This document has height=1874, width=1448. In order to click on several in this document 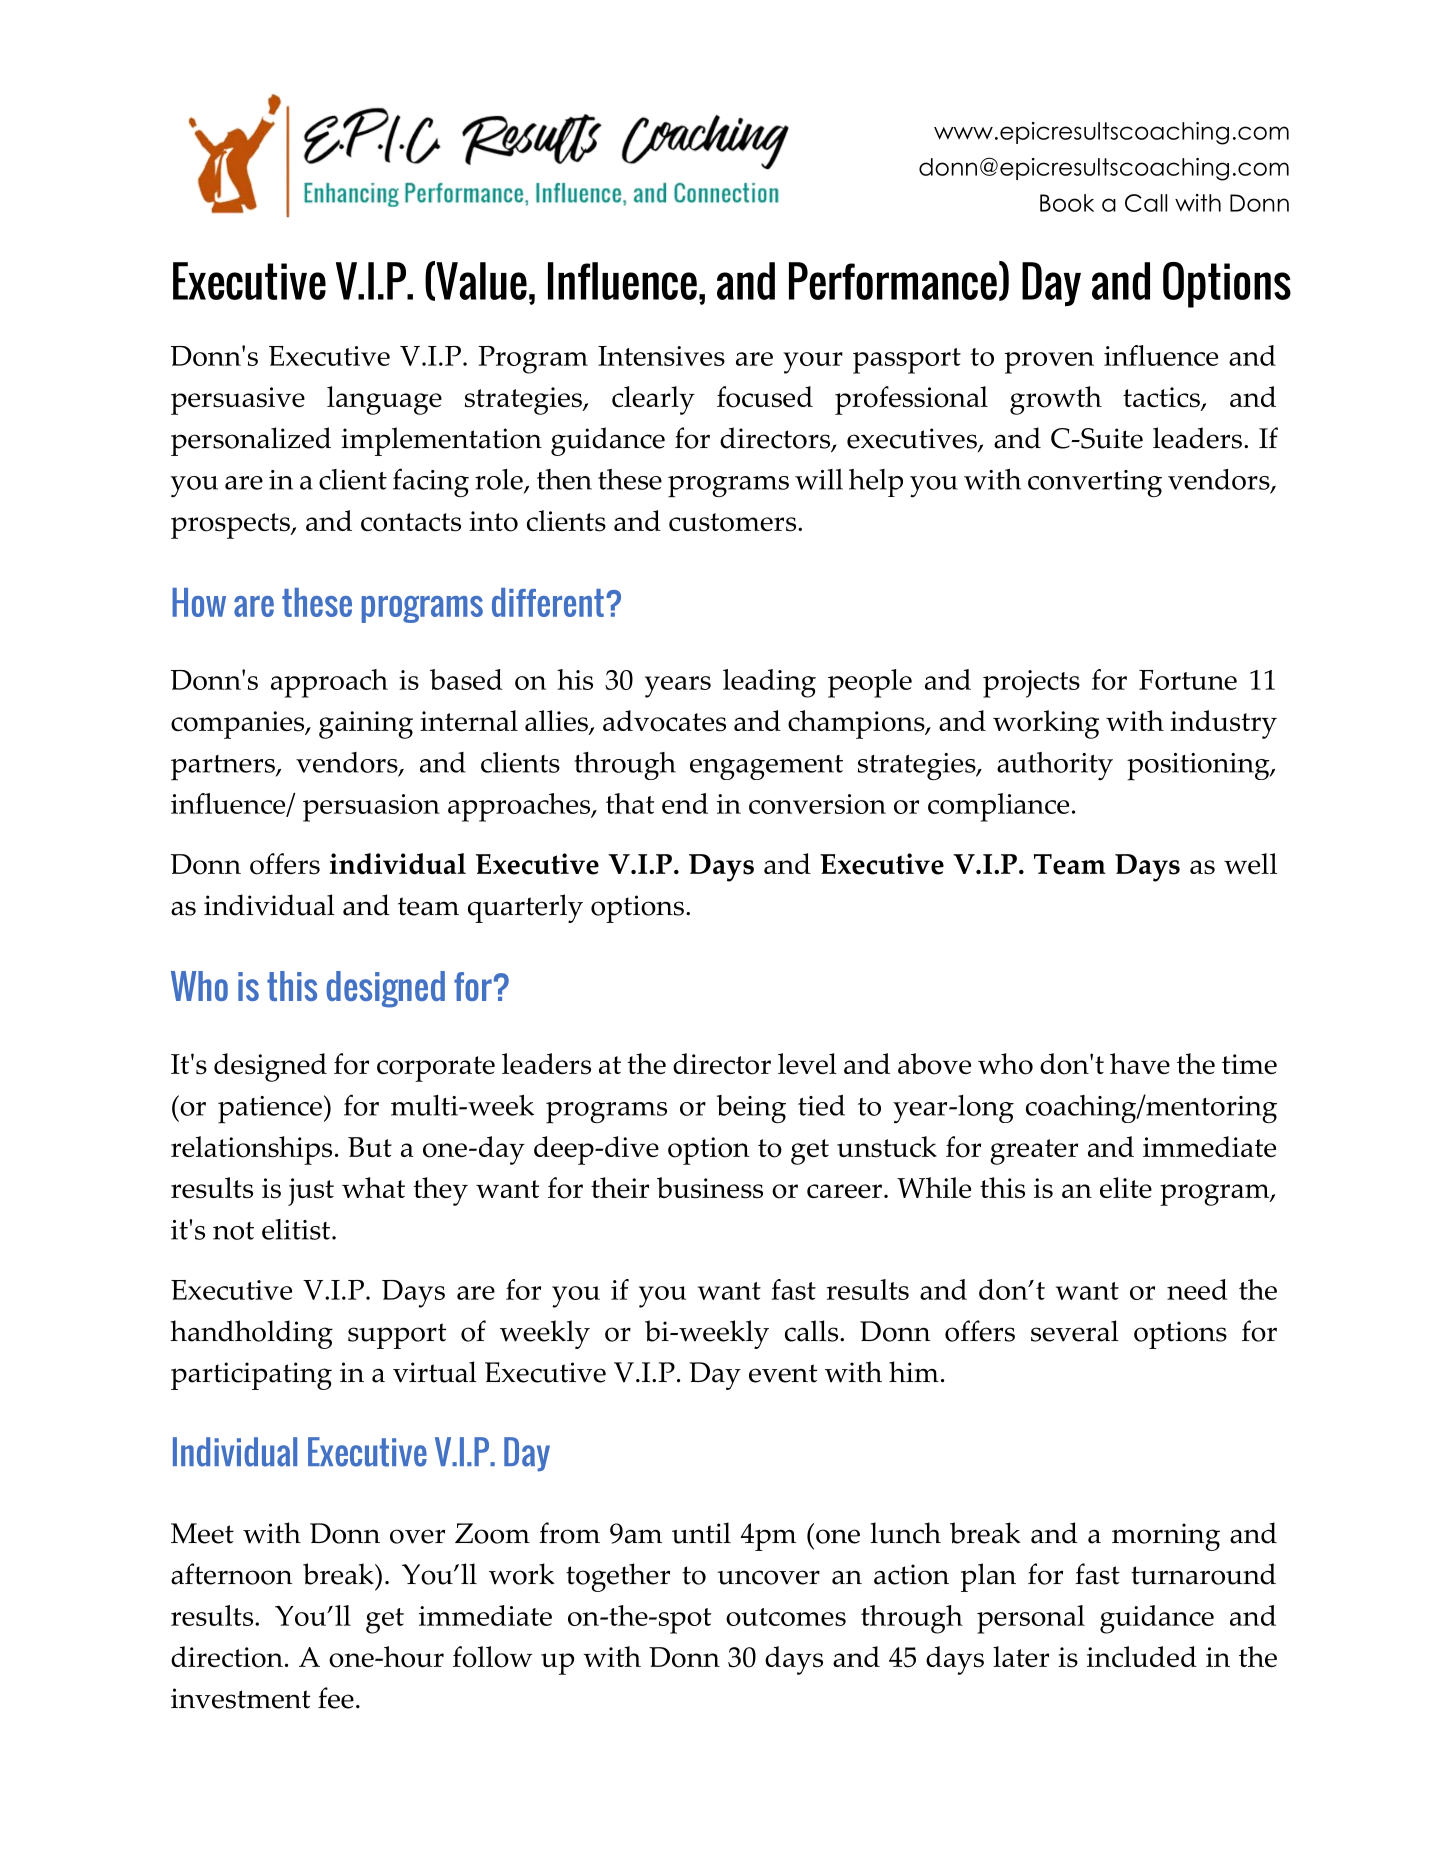, I will do `click(1075, 1331)`.
